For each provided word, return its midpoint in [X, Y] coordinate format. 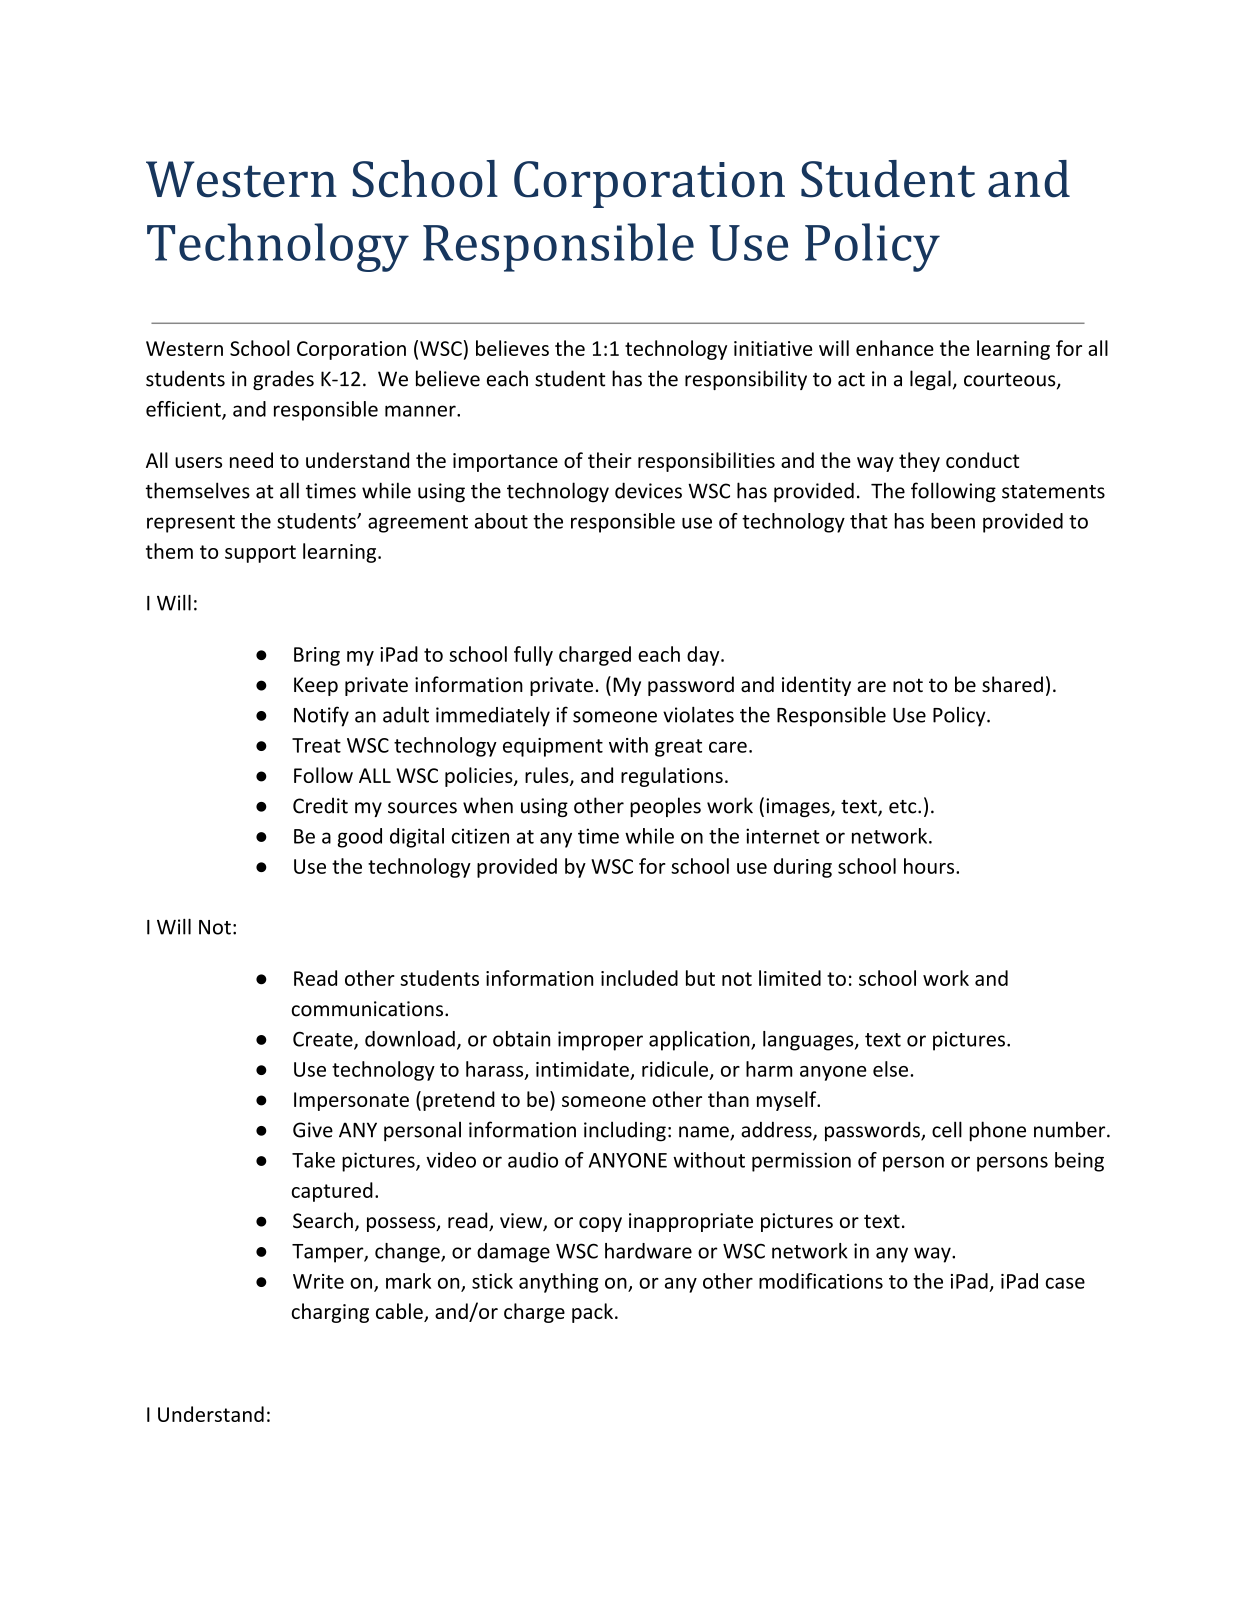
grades [283, 380]
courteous [1011, 381]
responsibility [746, 380]
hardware [648, 1251]
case [1065, 1283]
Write [318, 1281]
